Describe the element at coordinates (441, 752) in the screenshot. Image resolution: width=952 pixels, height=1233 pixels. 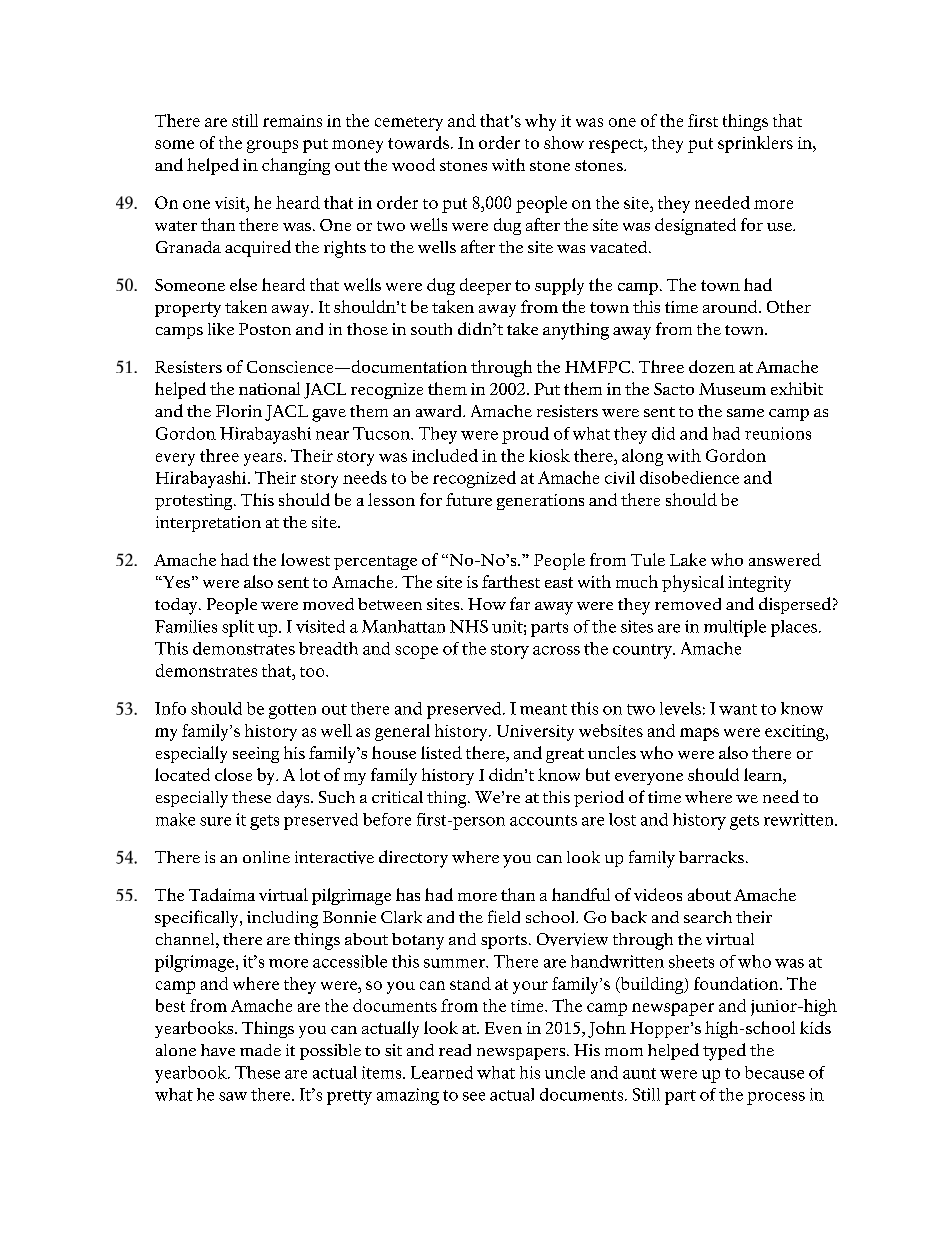
I see `listed` at that location.
